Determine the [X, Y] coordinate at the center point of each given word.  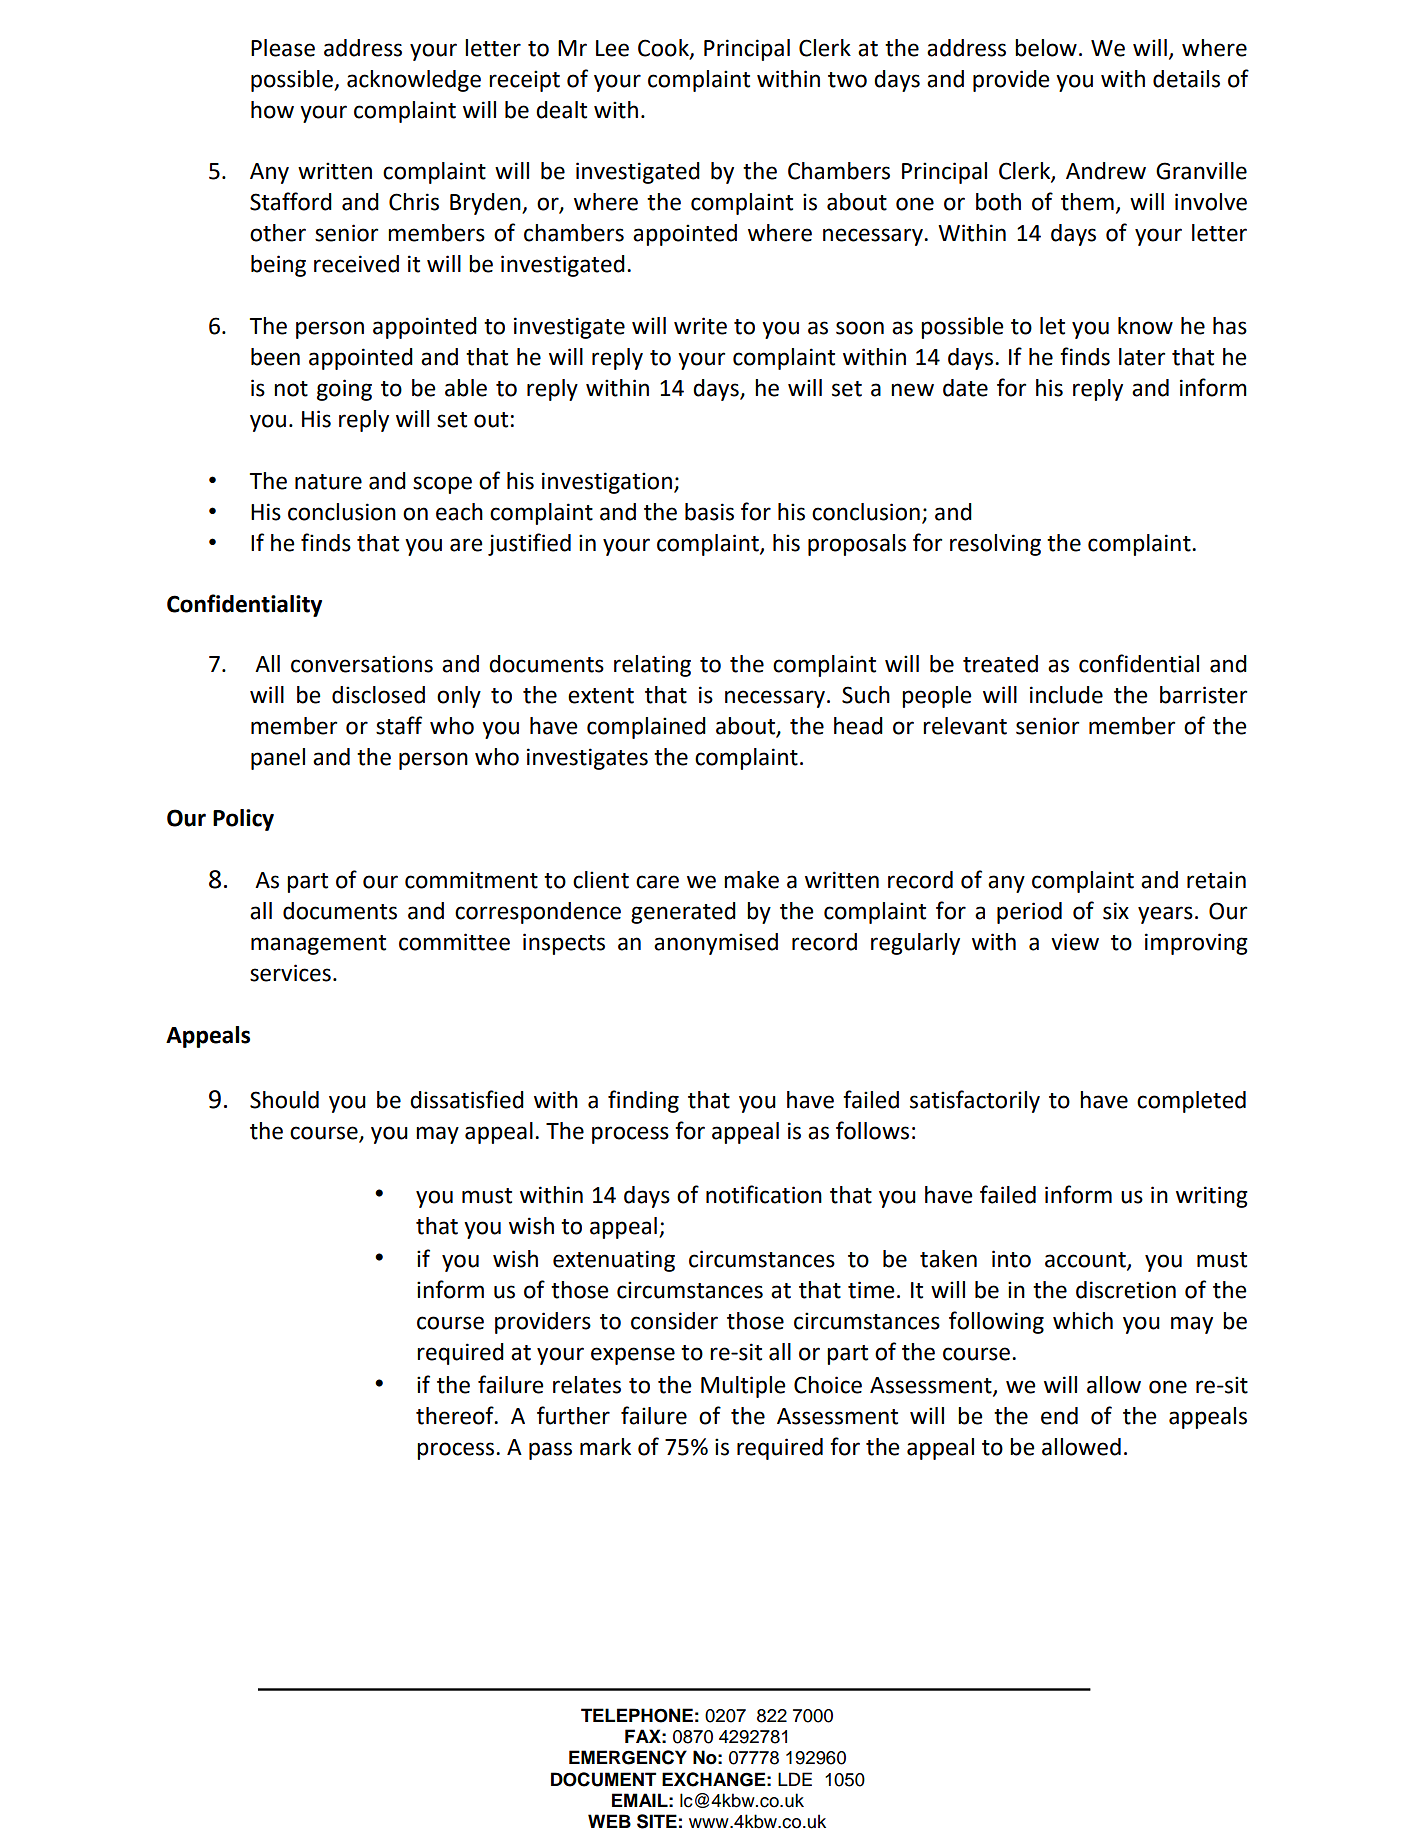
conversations [362, 664]
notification [764, 1194]
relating [652, 666]
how [272, 110]
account [1086, 1260]
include [1066, 695]
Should [284, 1100]
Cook [664, 49]
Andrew [1106, 171]
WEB [609, 1821]
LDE [795, 1779]
